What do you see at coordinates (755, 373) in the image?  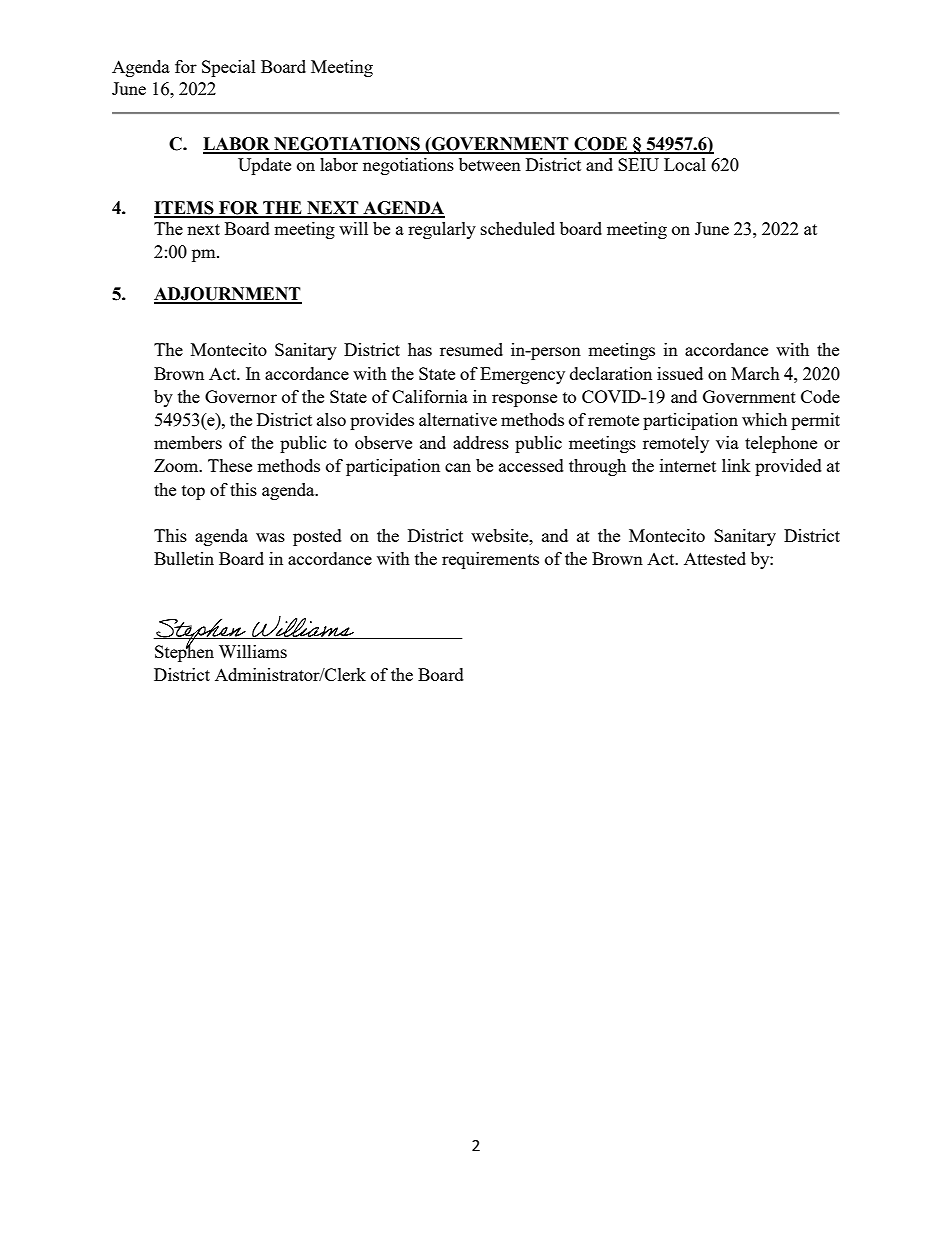 I see `March` at bounding box center [755, 373].
